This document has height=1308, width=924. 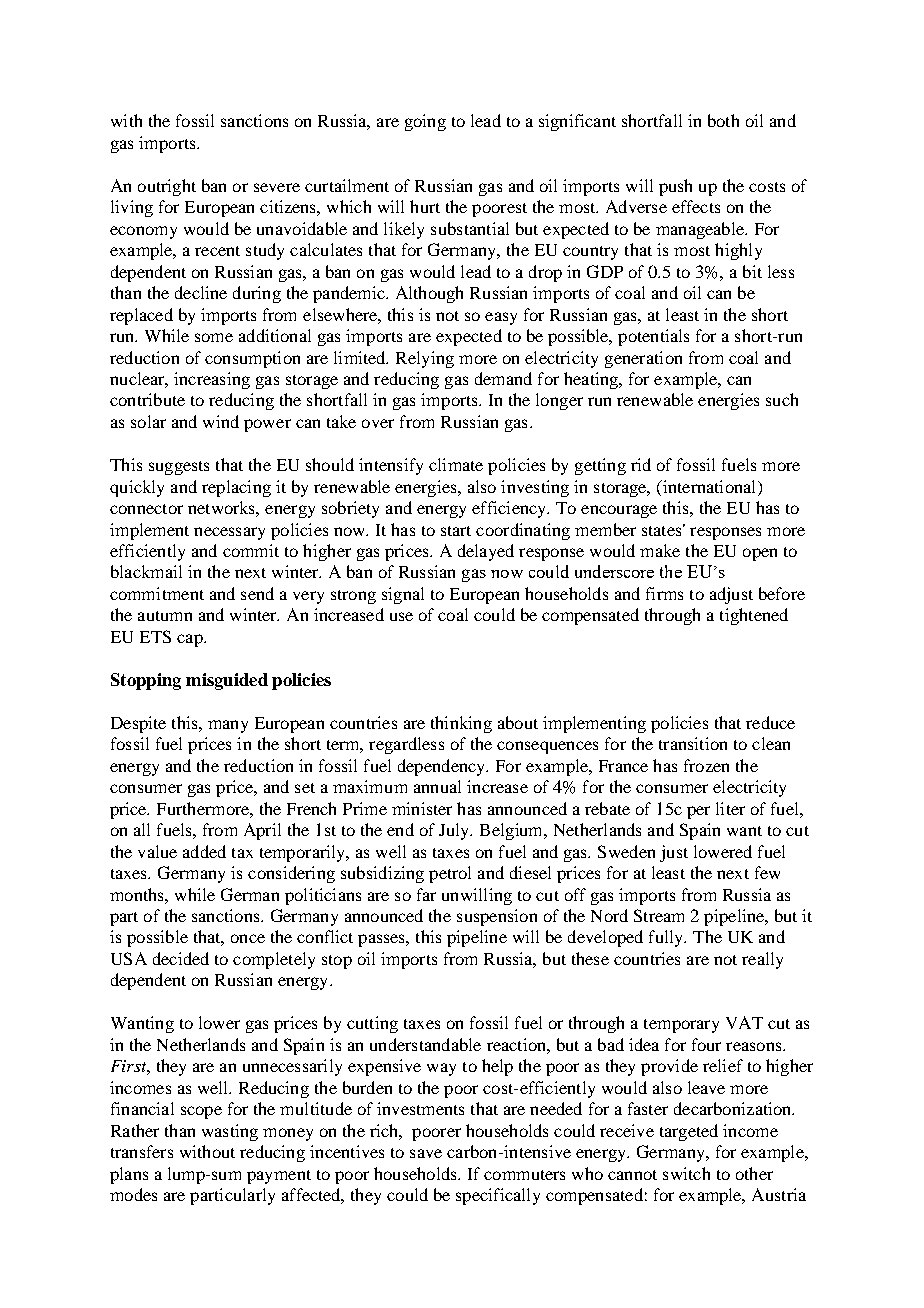 I want to click on tightened, so click(x=754, y=616).
